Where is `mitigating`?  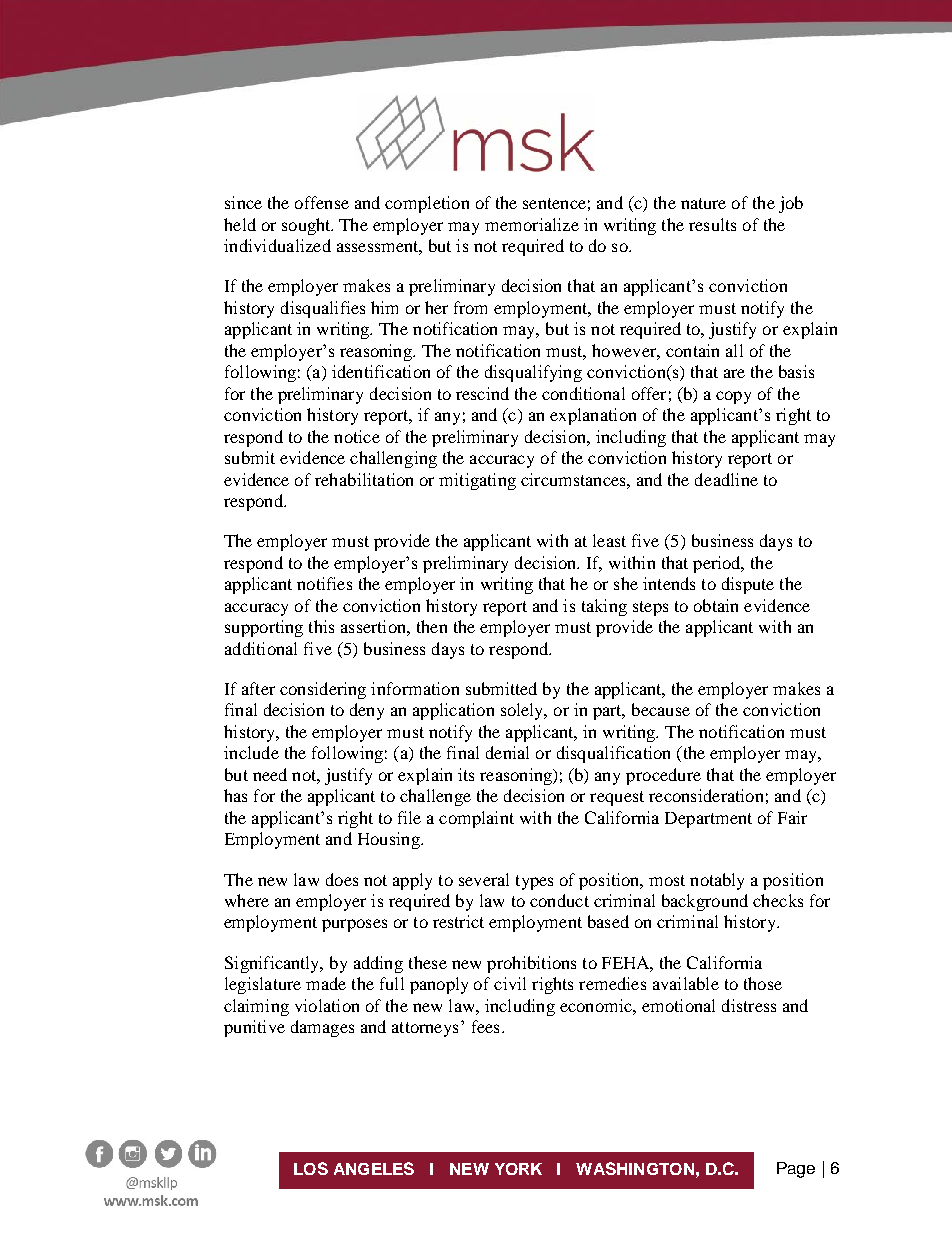 mitigating is located at coordinates (477, 481).
